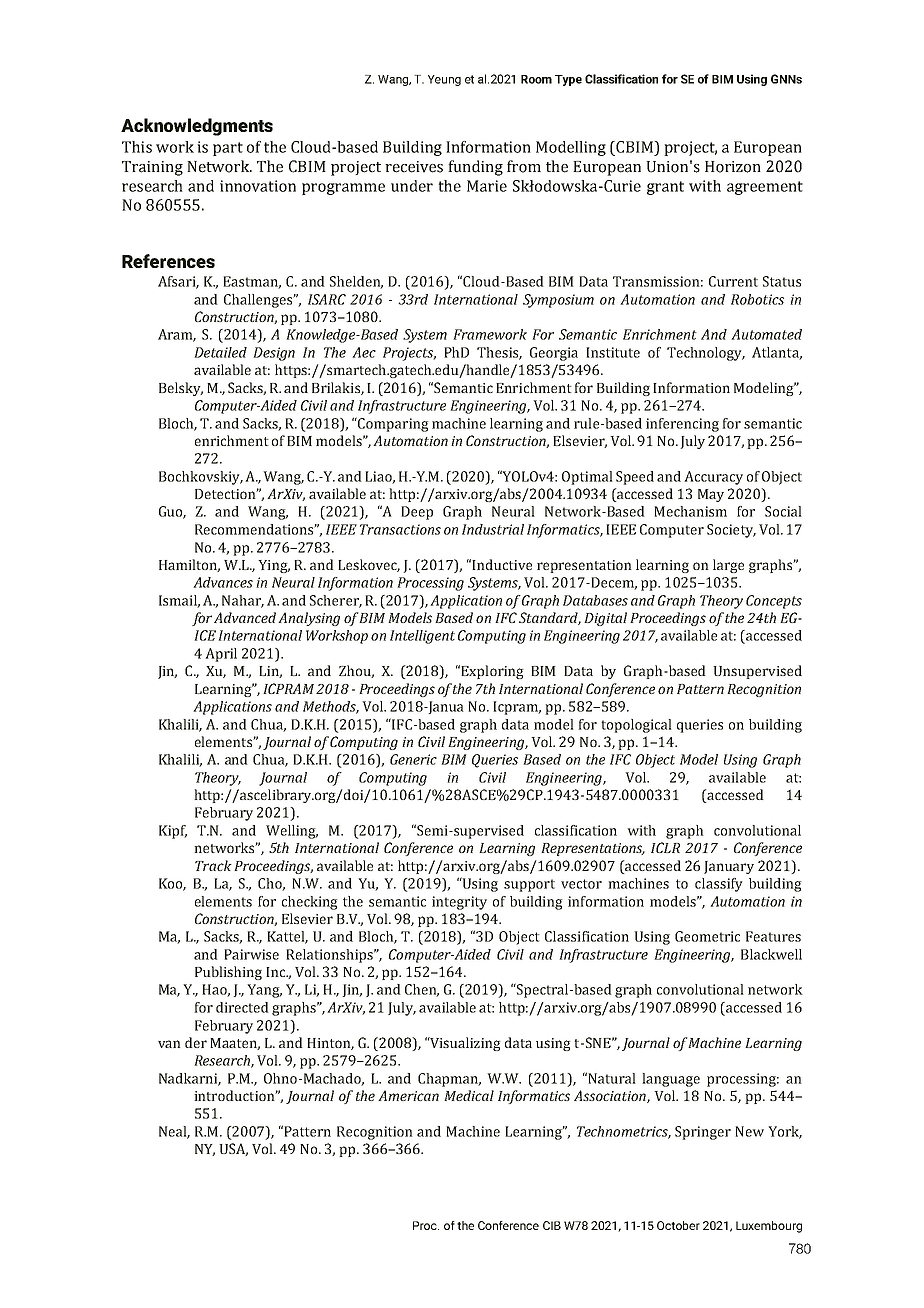 The width and height of the document is (924, 1308). Describe the element at coordinates (444, 80) in the document. I see `Yeung` at that location.
